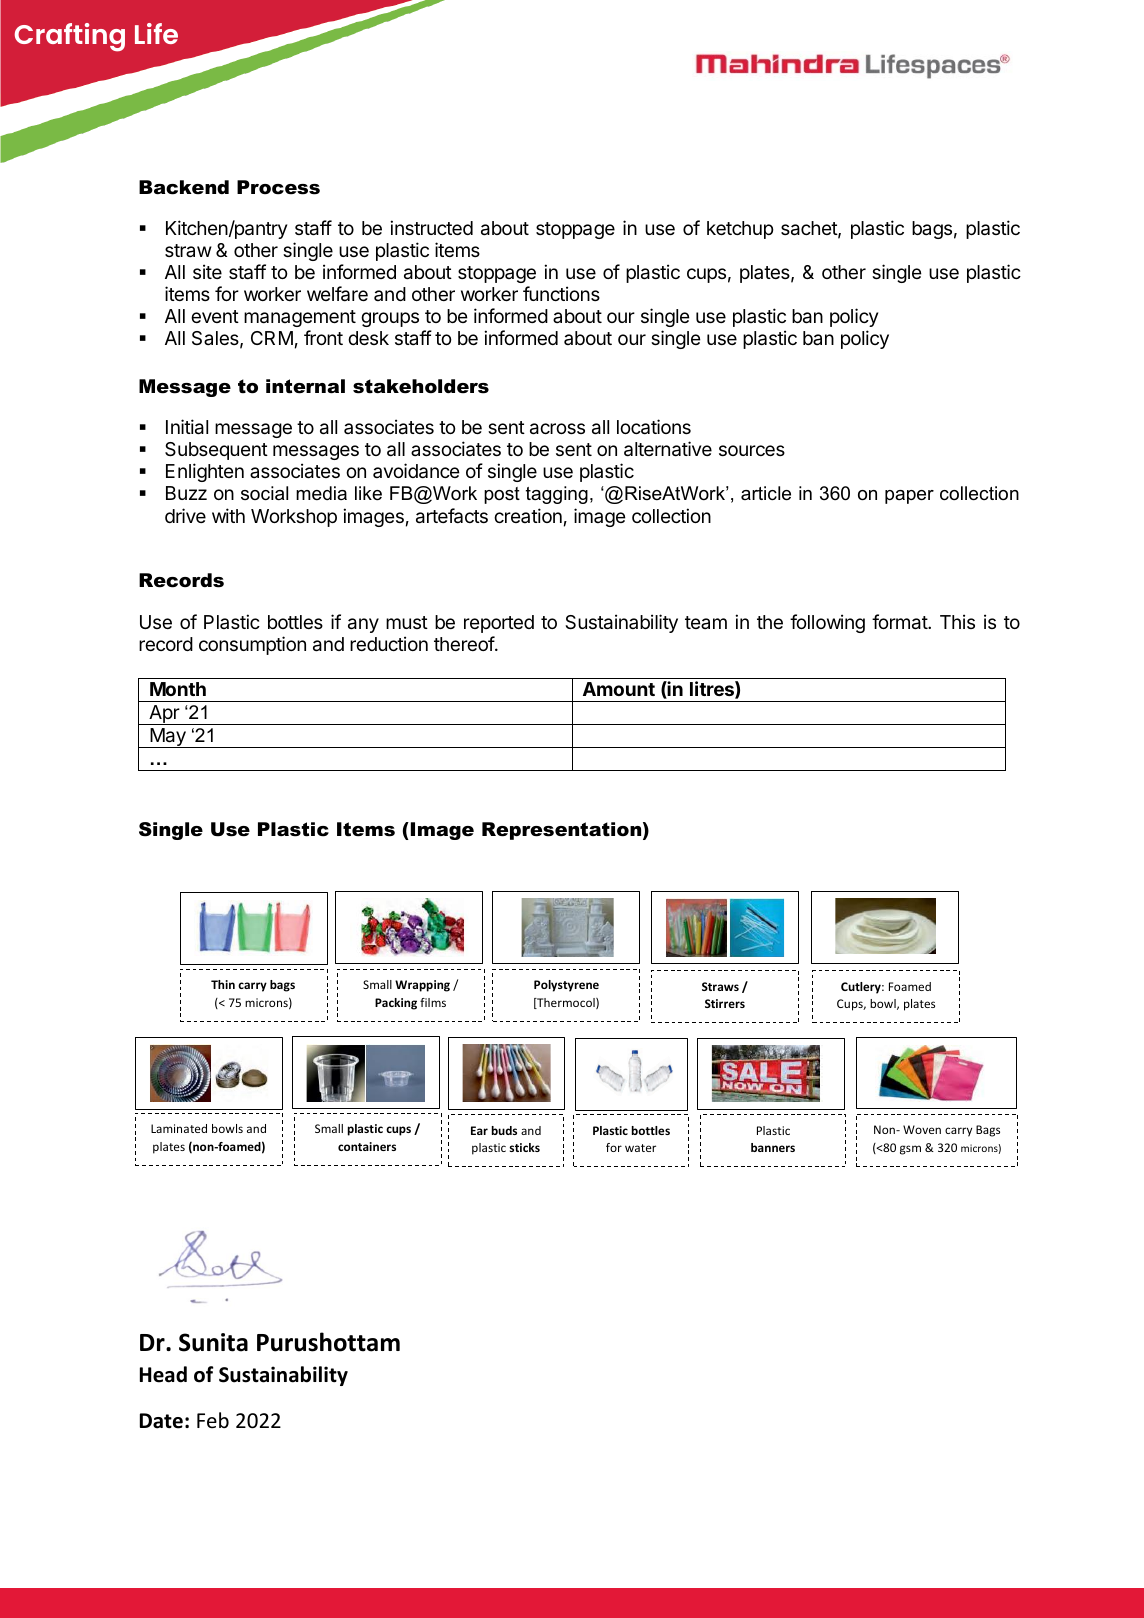 This screenshot has height=1618, width=1144. What do you see at coordinates (156, 33) in the screenshot?
I see `Life` at bounding box center [156, 33].
